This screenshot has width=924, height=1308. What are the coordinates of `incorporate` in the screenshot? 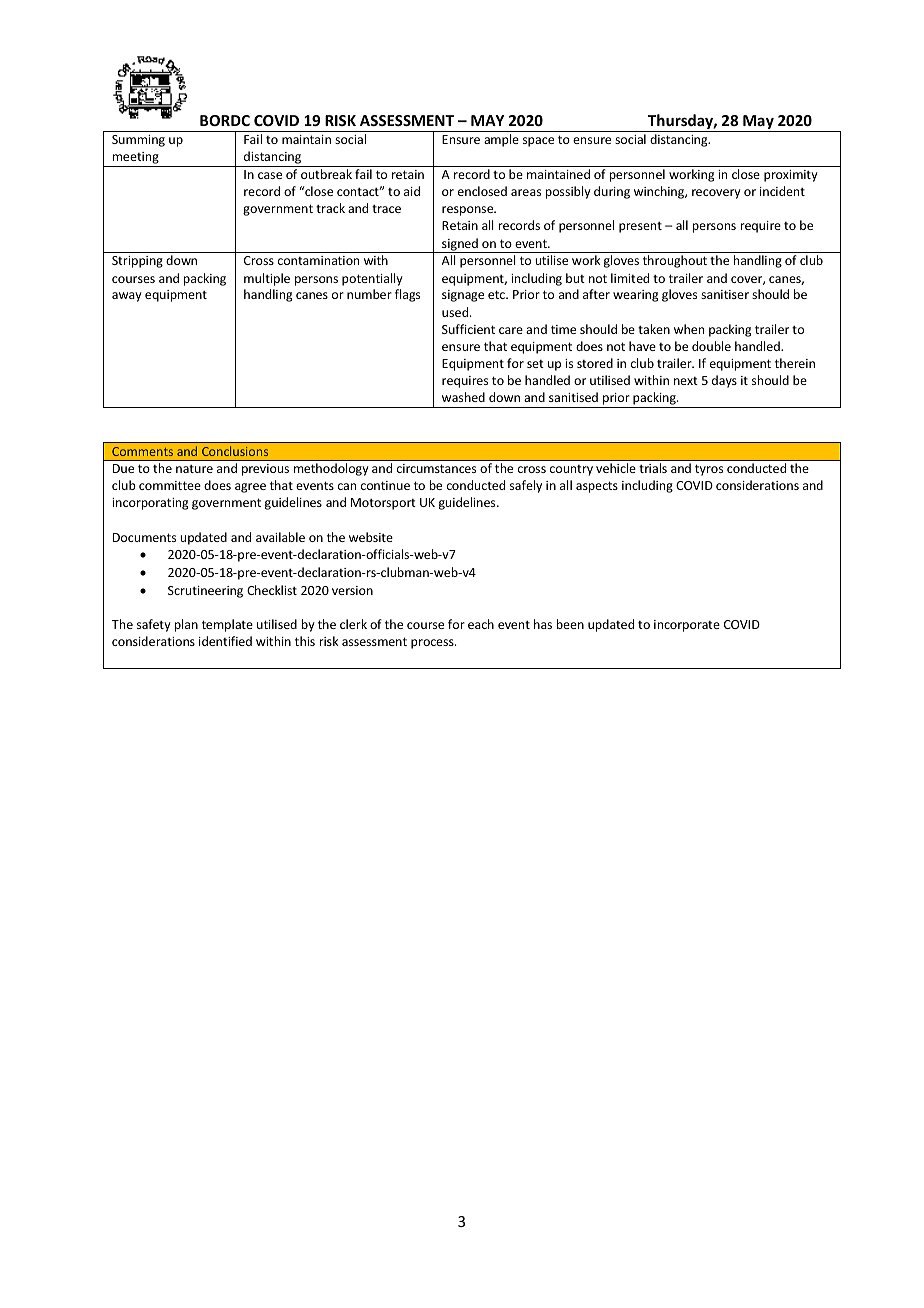 It's located at (687, 626).
